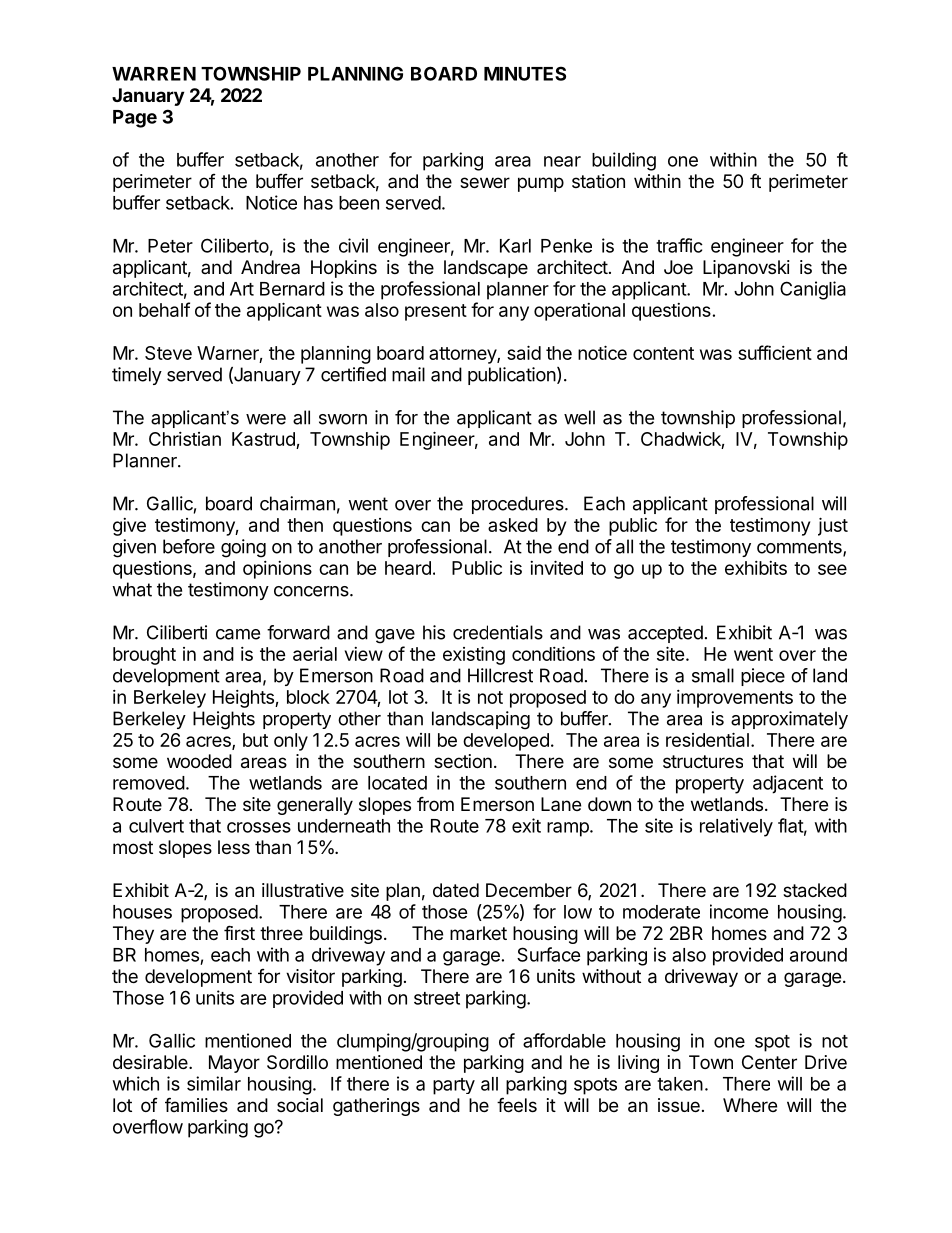  Describe the element at coordinates (243, 548) in the screenshot. I see `going` at that location.
